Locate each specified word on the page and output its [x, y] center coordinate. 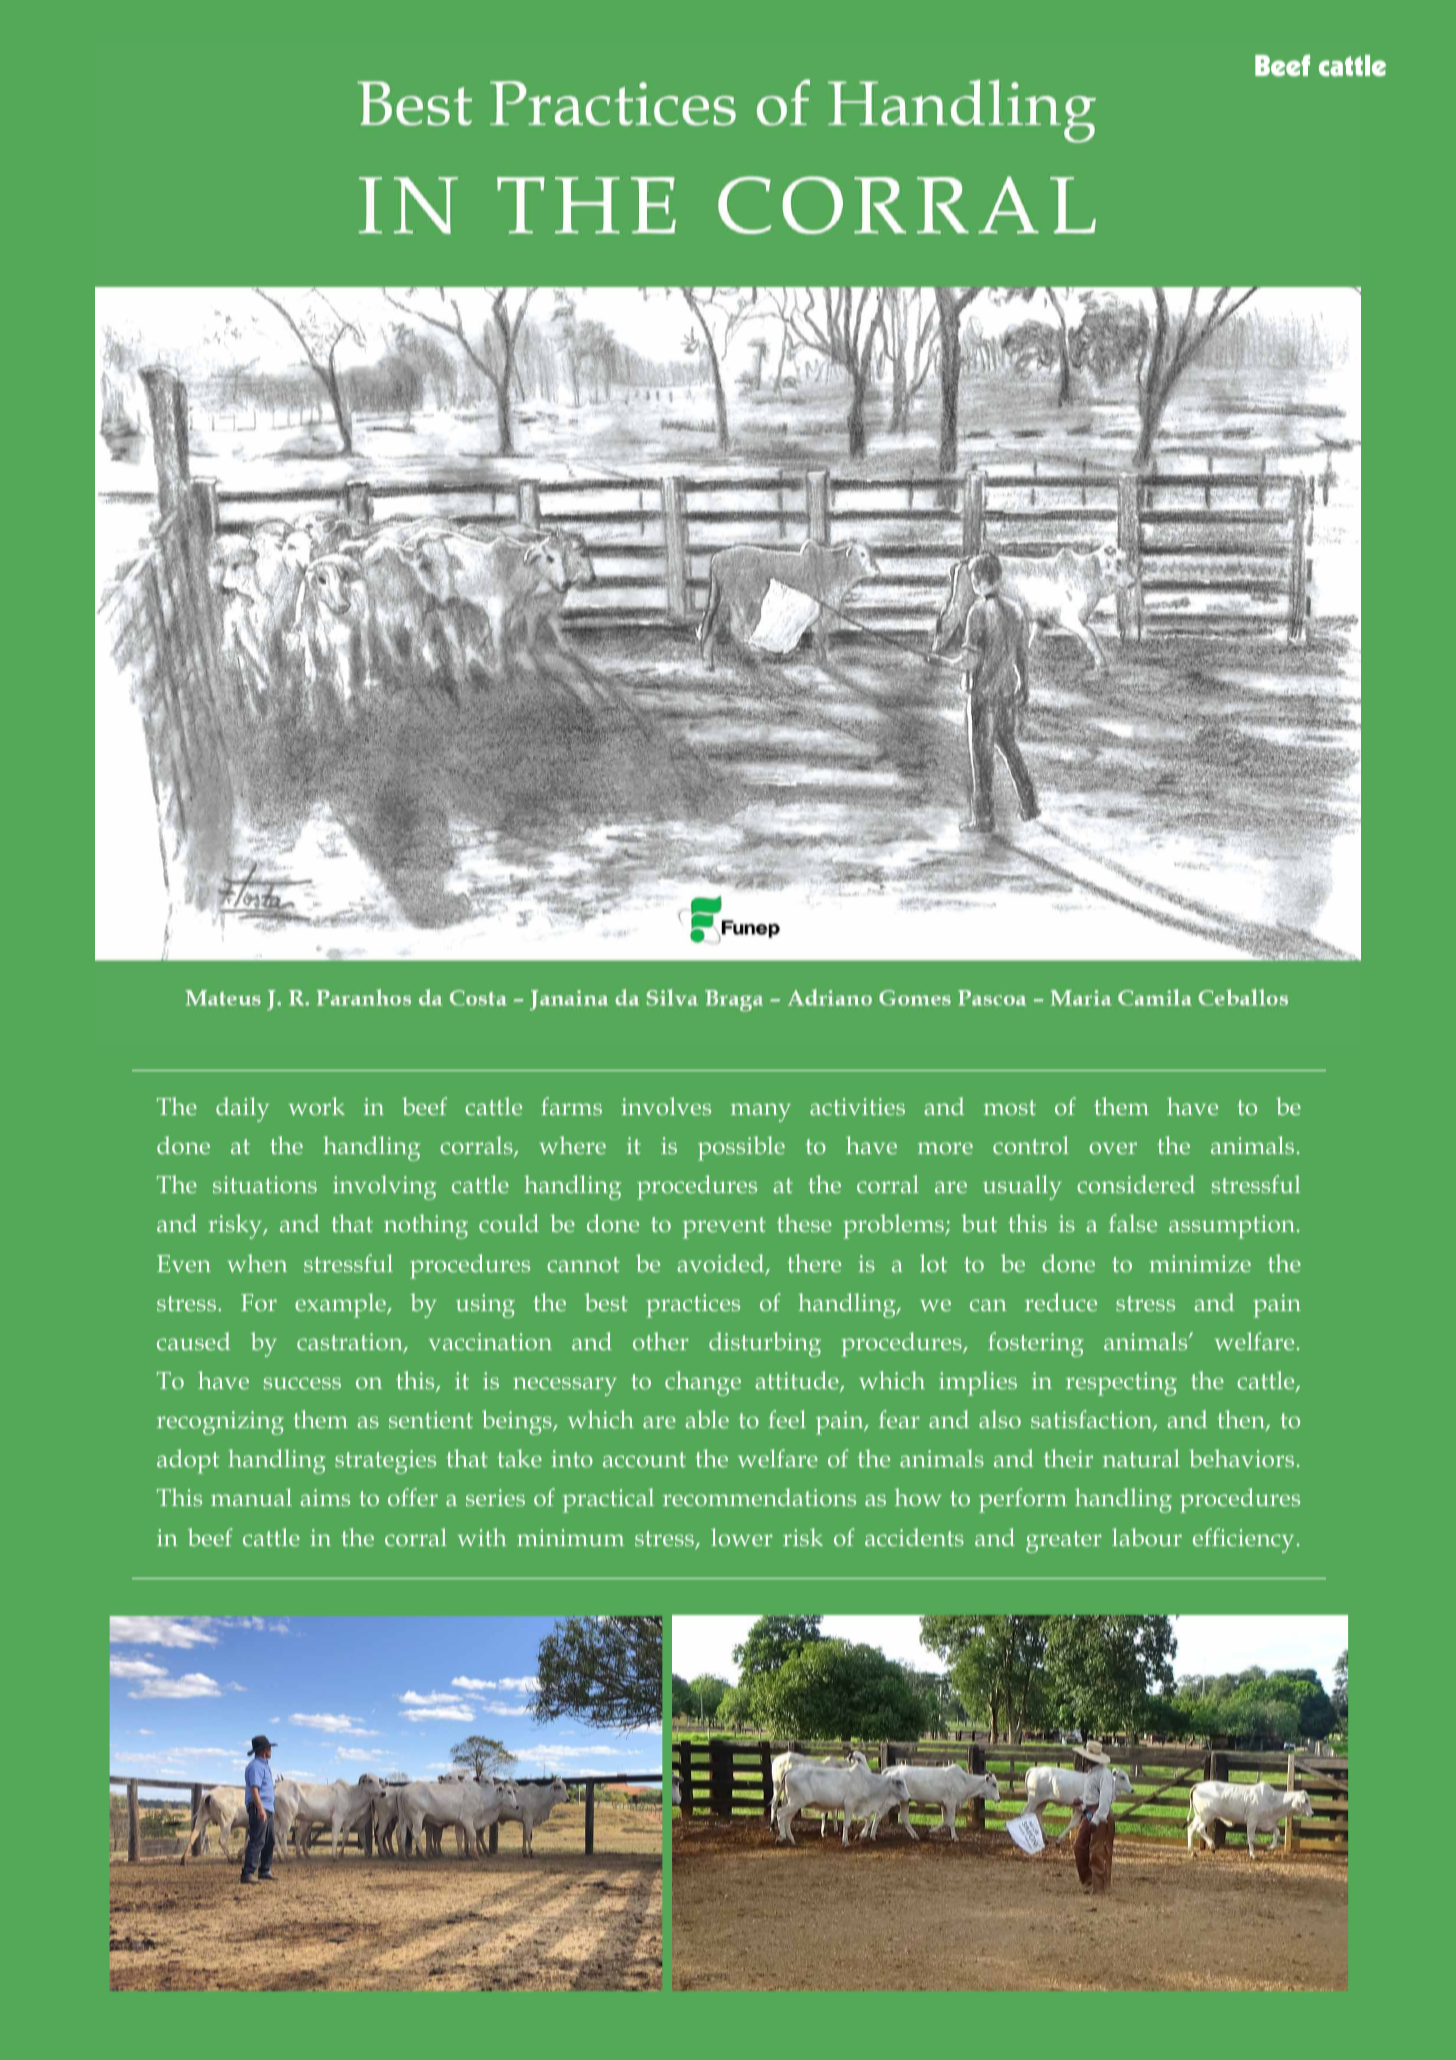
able [707, 1419]
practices [693, 1306]
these [804, 1223]
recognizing [220, 1423]
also [1000, 1419]
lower [742, 1537]
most [1010, 1107]
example [341, 1305]
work [316, 1106]
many [761, 1112]
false [1133, 1223]
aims [325, 1497]
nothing [426, 1226]
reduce [1061, 1302]
